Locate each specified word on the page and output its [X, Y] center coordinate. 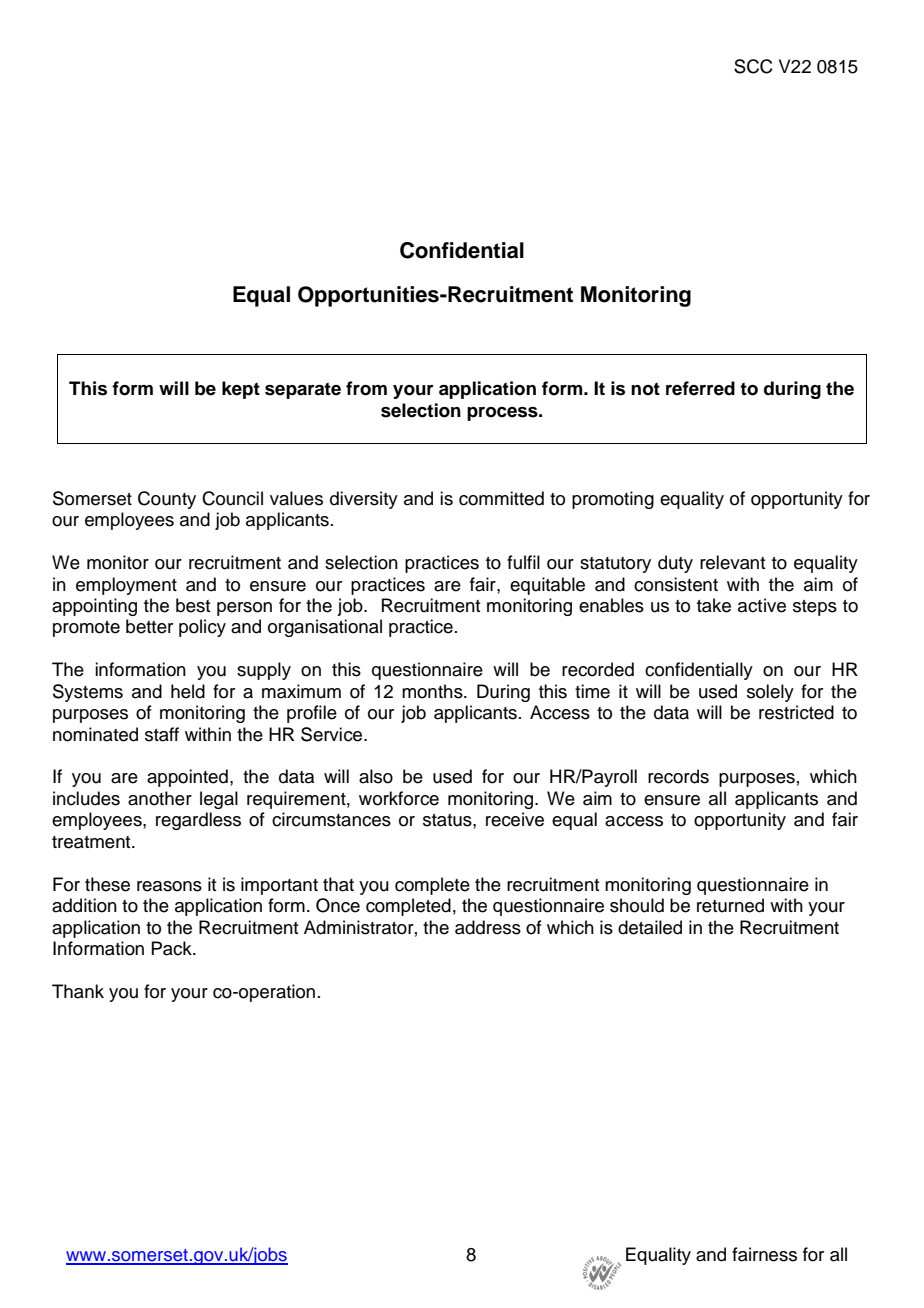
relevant [732, 562]
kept [241, 390]
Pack [172, 948]
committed [501, 498]
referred [700, 388]
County [167, 500]
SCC [753, 66]
